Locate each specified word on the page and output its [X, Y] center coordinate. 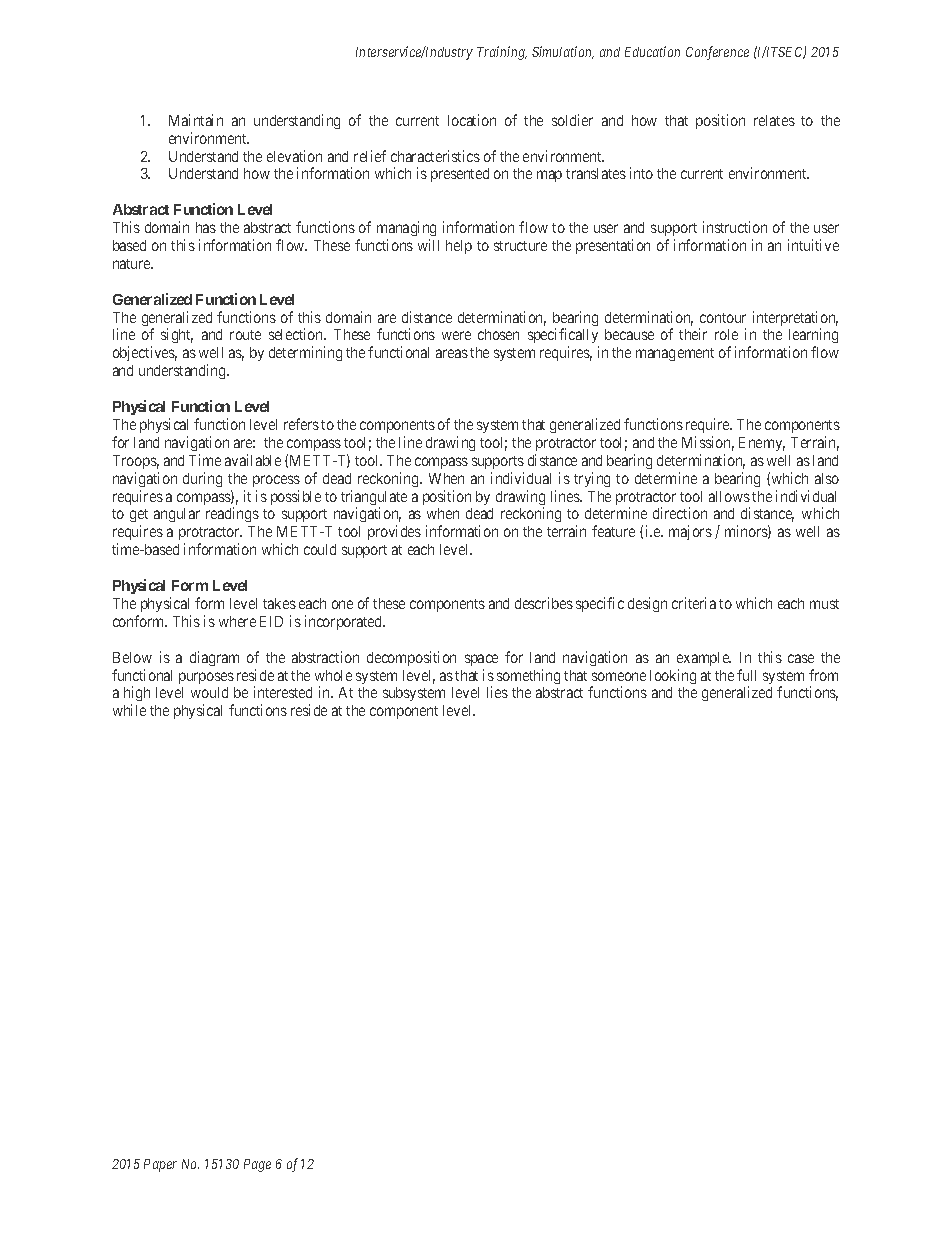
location [472, 120]
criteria [694, 603]
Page [257, 1165]
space [481, 660]
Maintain [196, 120]
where [237, 621]
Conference [717, 53]
